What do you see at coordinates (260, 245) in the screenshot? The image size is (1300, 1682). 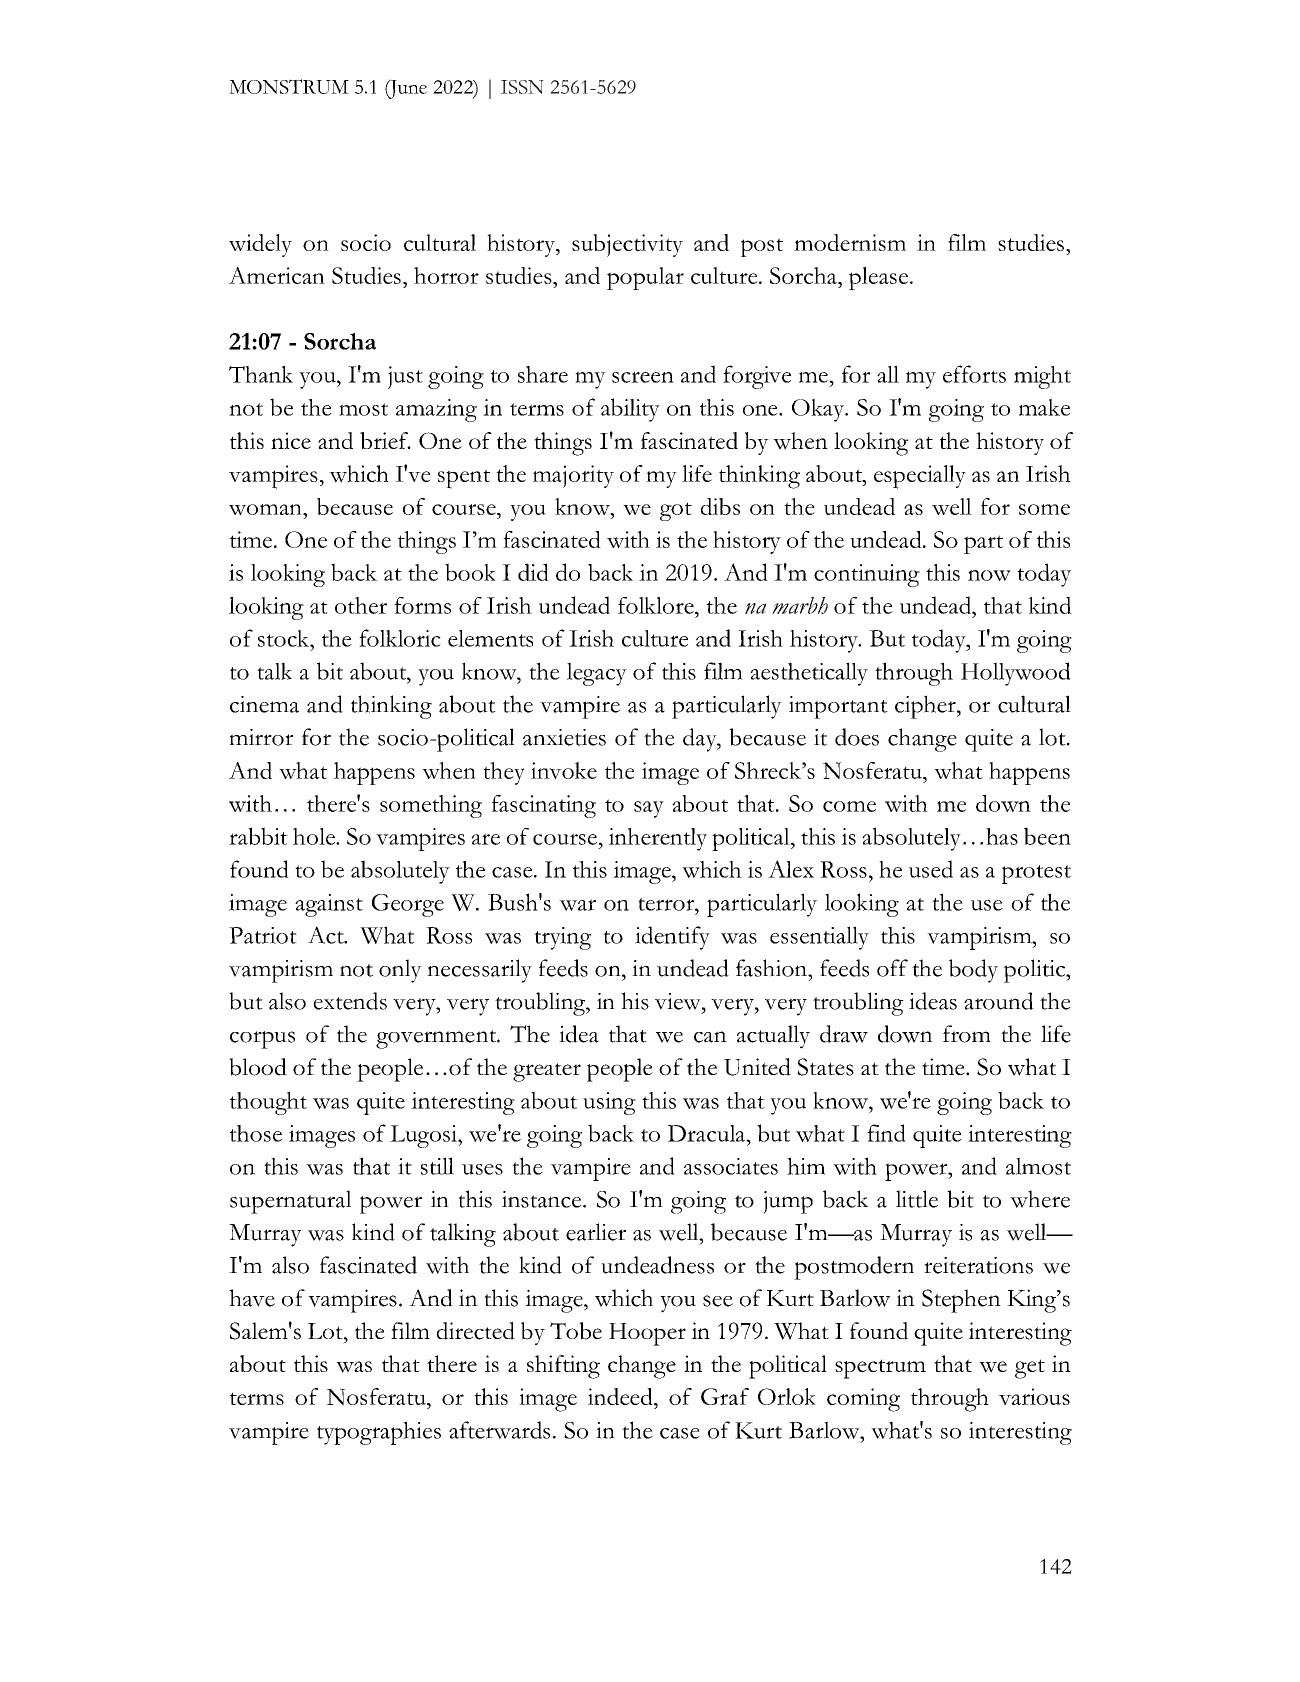 I see `widely` at bounding box center [260, 245].
